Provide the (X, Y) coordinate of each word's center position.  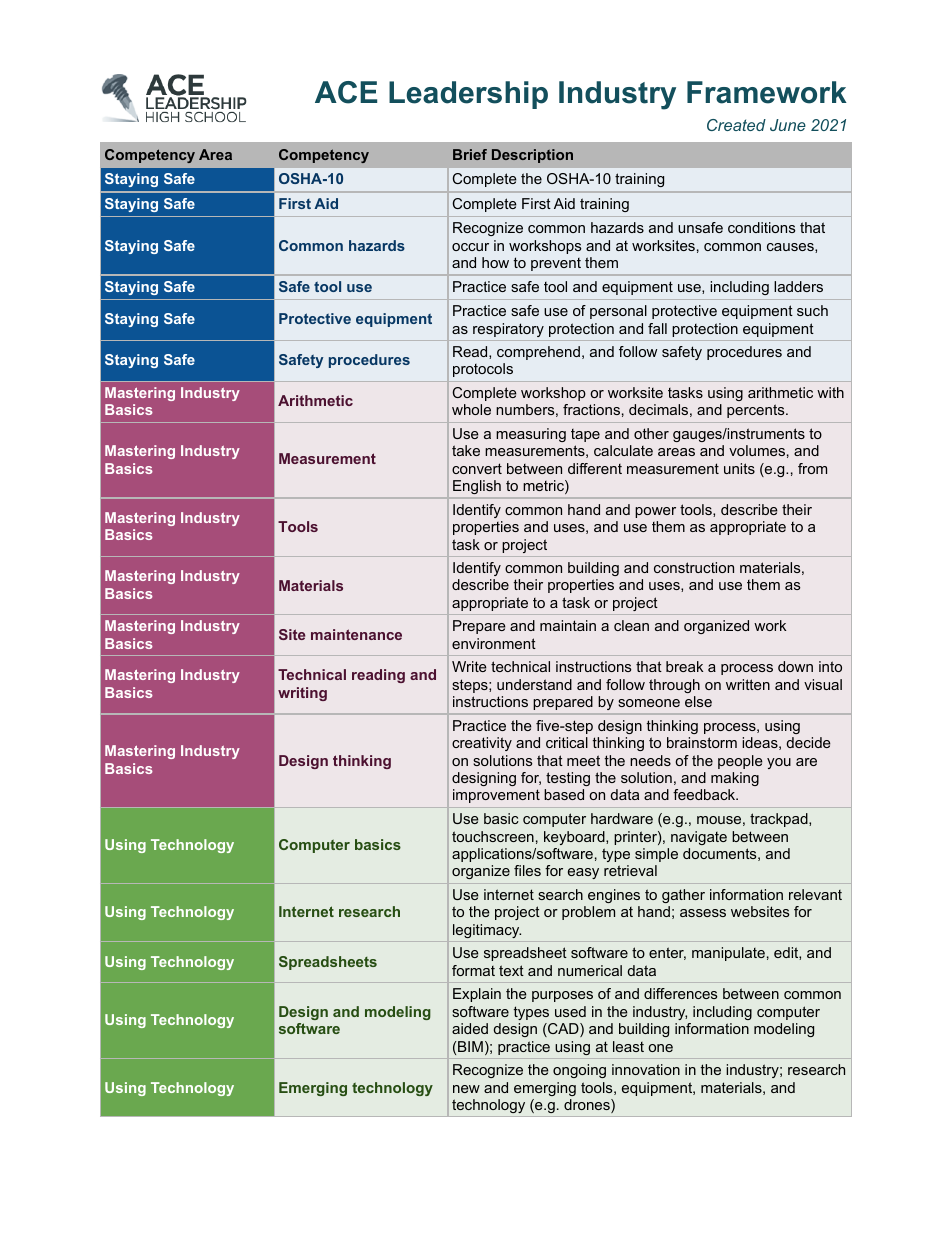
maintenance (356, 634)
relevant (815, 894)
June (788, 125)
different (595, 468)
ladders (798, 286)
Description (532, 156)
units (739, 468)
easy (583, 873)
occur (470, 247)
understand (534, 684)
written (748, 684)
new (466, 1089)
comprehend (538, 353)
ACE (346, 92)
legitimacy (487, 931)
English (477, 487)
